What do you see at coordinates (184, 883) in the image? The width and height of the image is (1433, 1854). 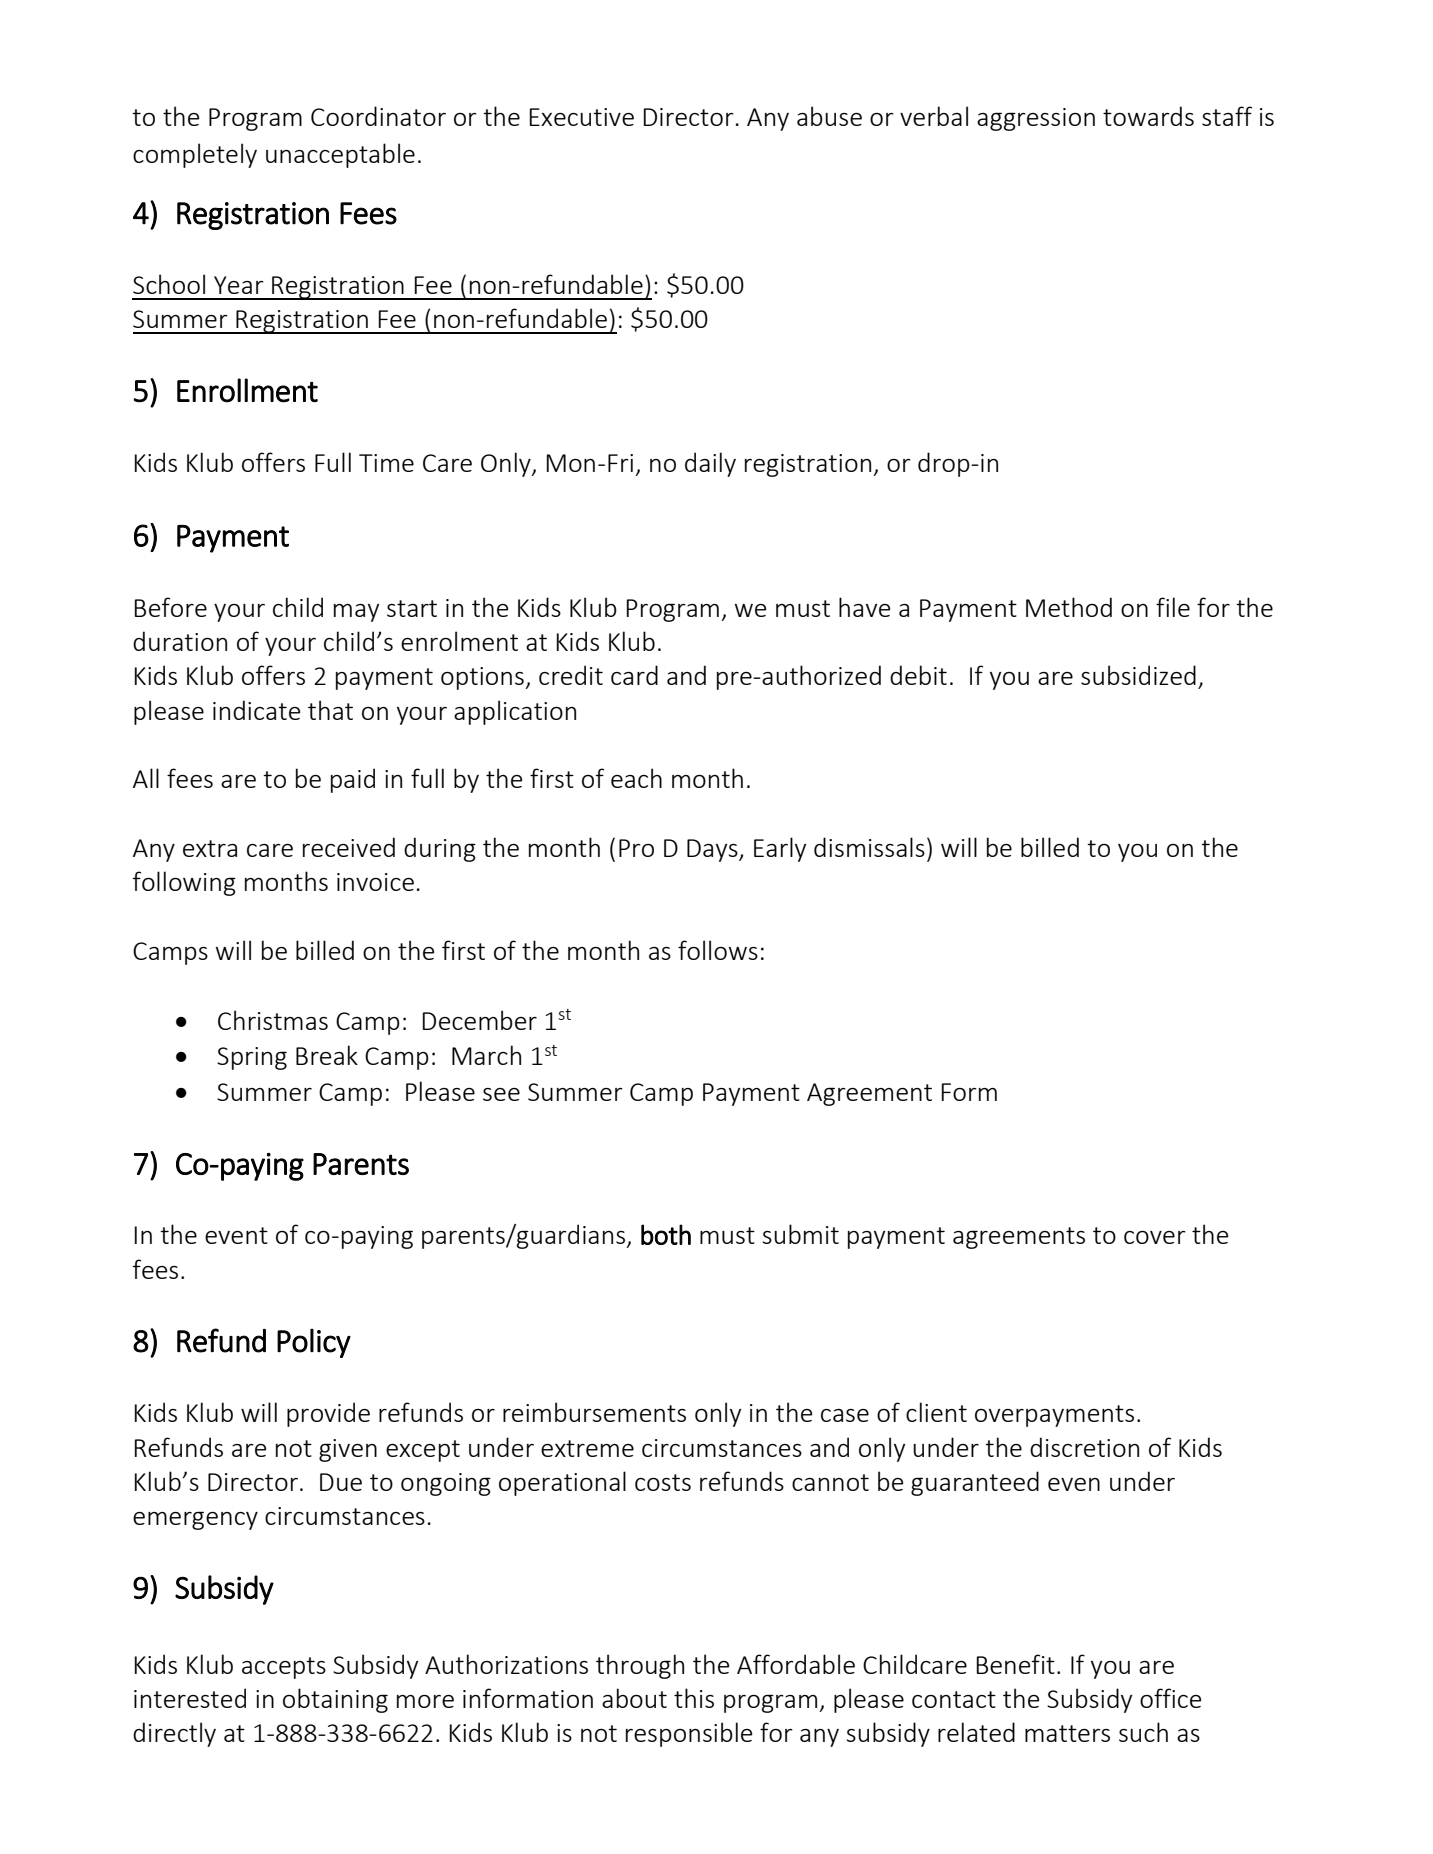 I see `following` at bounding box center [184, 883].
